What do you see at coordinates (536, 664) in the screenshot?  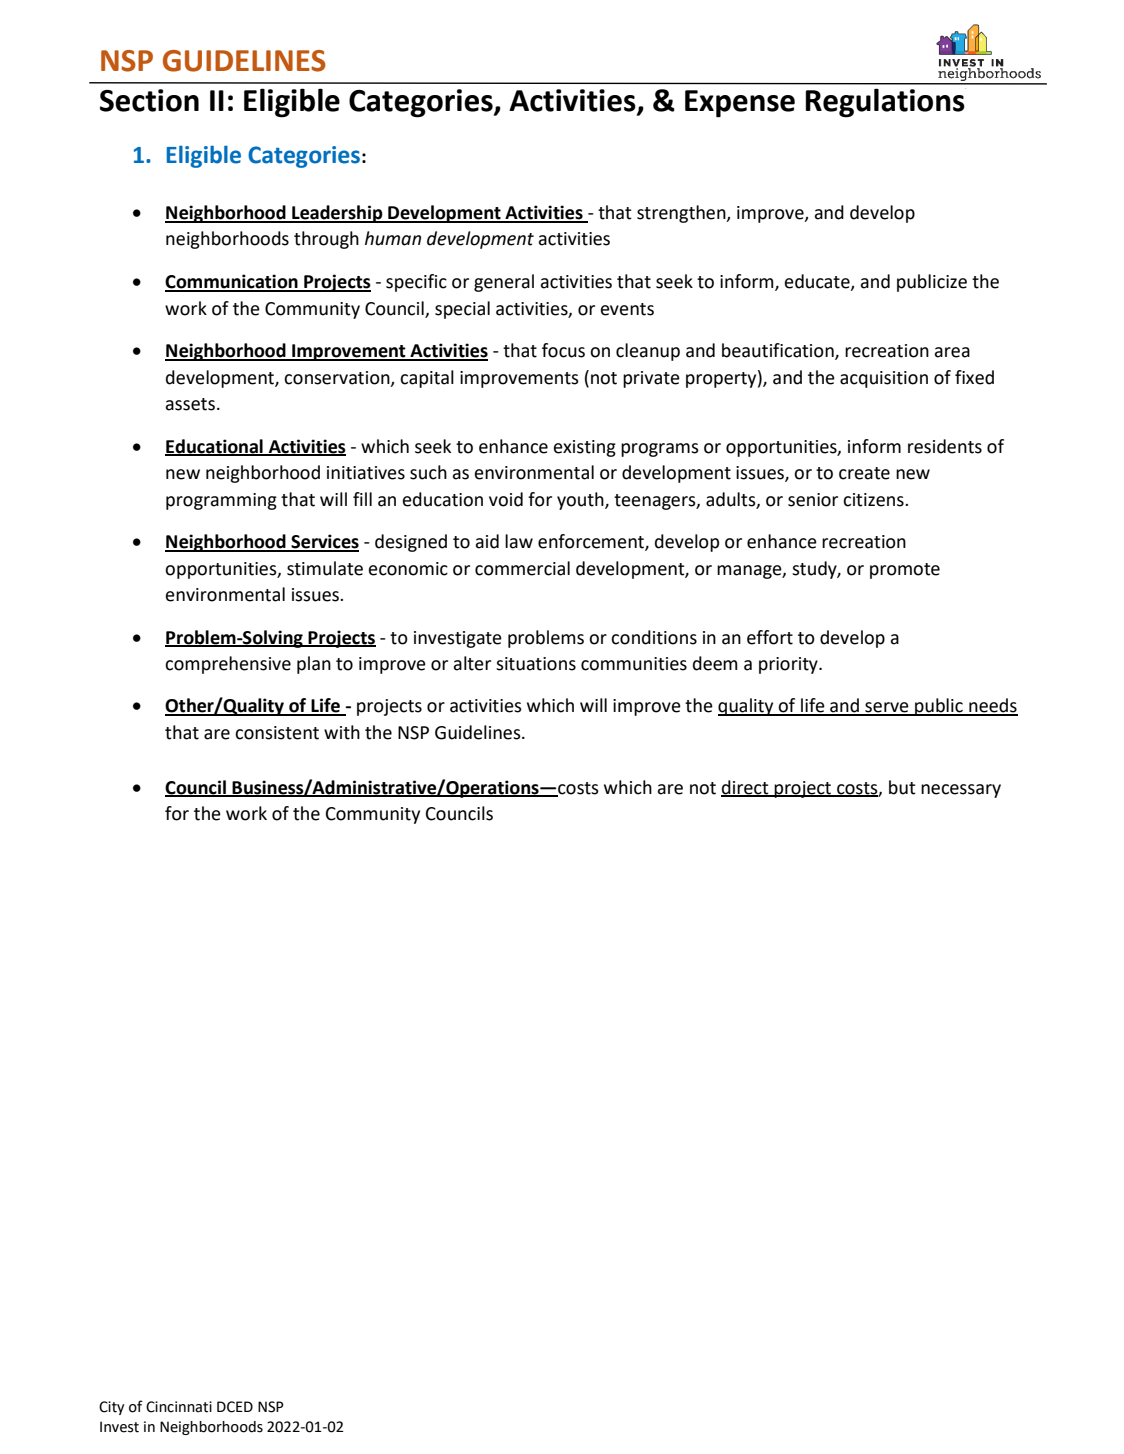 I see `situations` at bounding box center [536, 664].
